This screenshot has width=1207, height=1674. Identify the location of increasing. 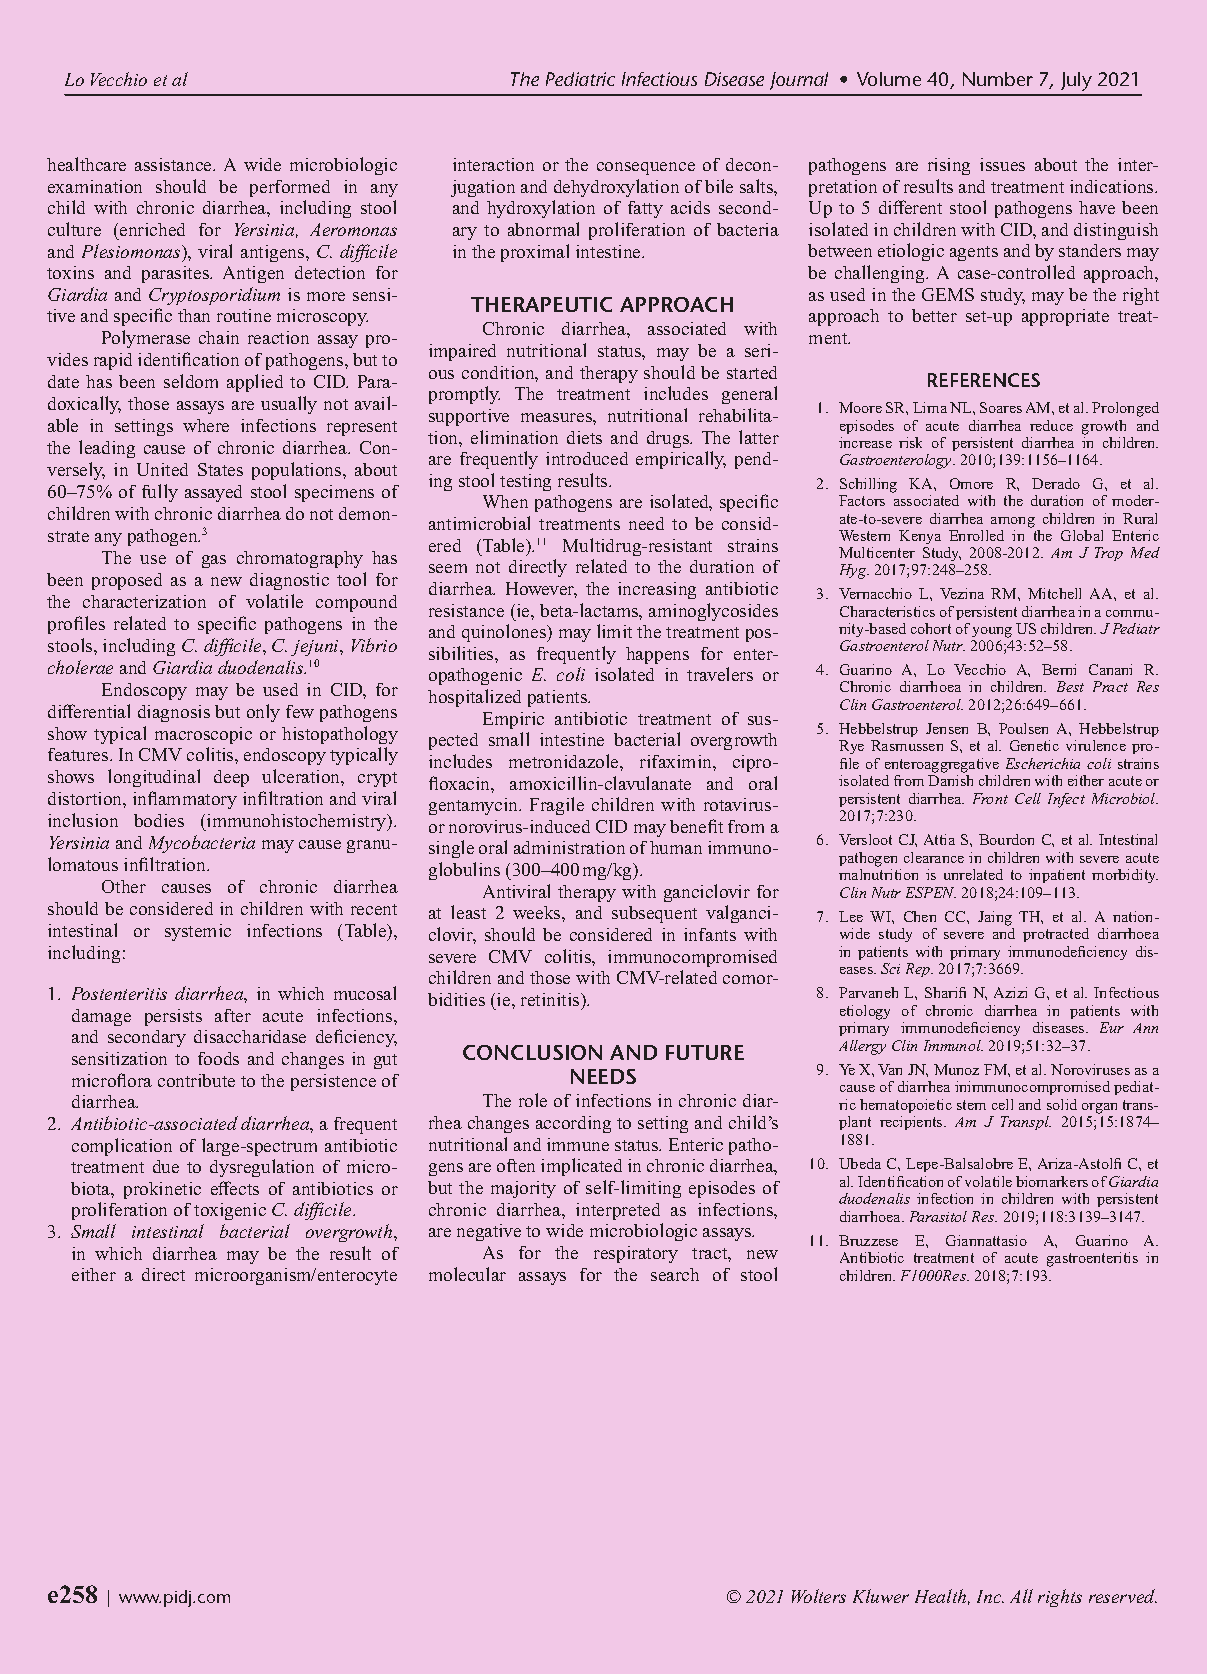
(657, 590).
